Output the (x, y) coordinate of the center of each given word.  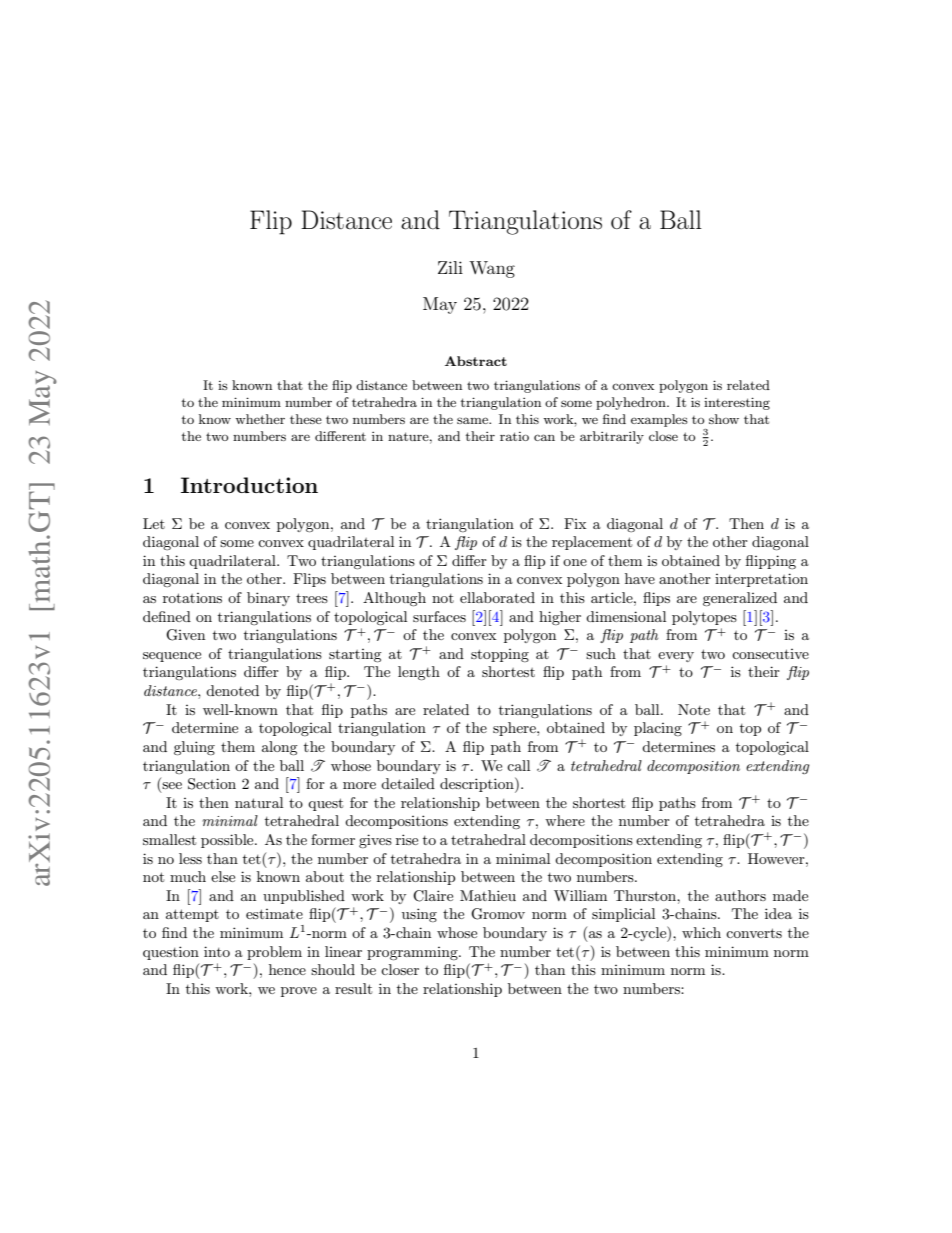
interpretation (761, 580)
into (217, 951)
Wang (492, 269)
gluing (194, 748)
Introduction (249, 485)
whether (260, 419)
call (518, 765)
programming (413, 953)
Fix (575, 523)
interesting (737, 403)
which (701, 932)
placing (658, 729)
